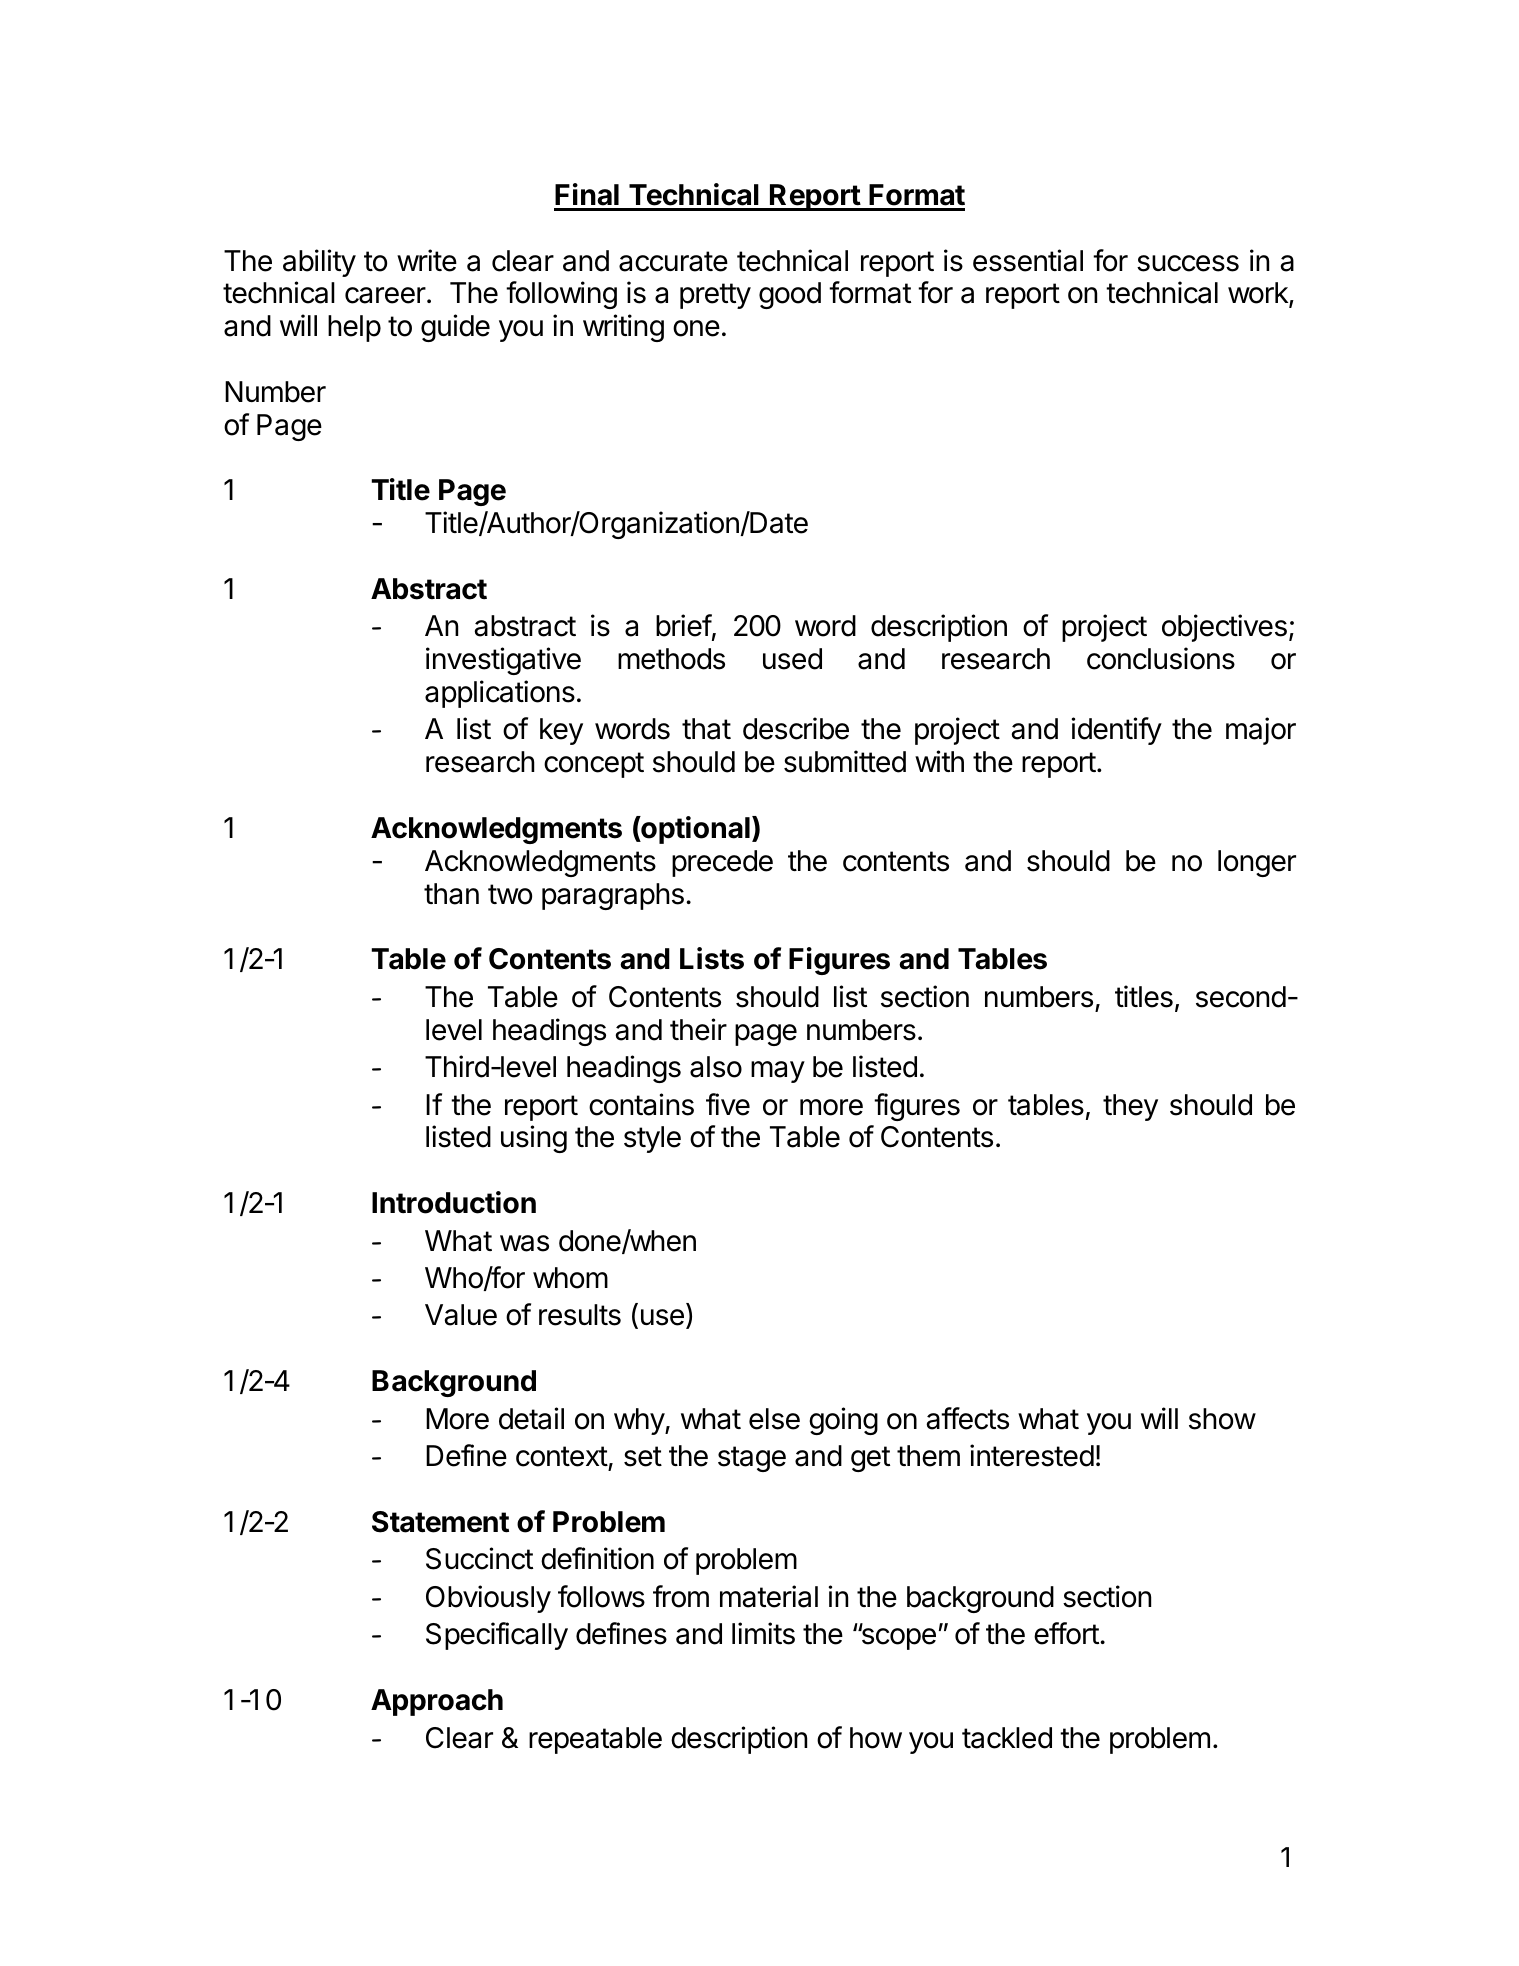 This document has width=1519, height=1966. I want to click on good, so click(790, 295).
